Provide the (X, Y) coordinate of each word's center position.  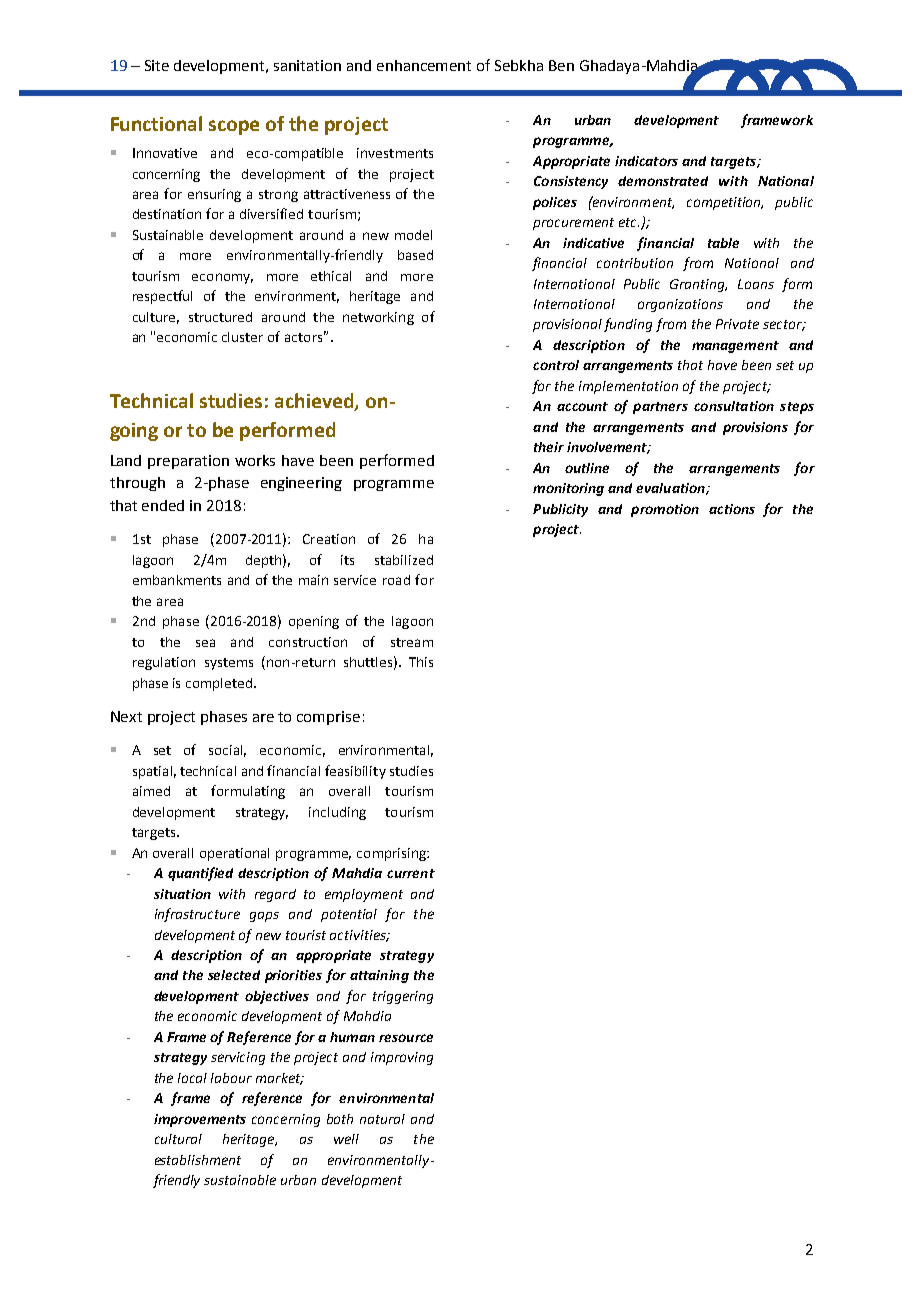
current (411, 873)
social (227, 751)
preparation (188, 462)
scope (234, 127)
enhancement (424, 65)
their (549, 447)
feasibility (355, 772)
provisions (755, 428)
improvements (200, 1120)
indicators (646, 161)
